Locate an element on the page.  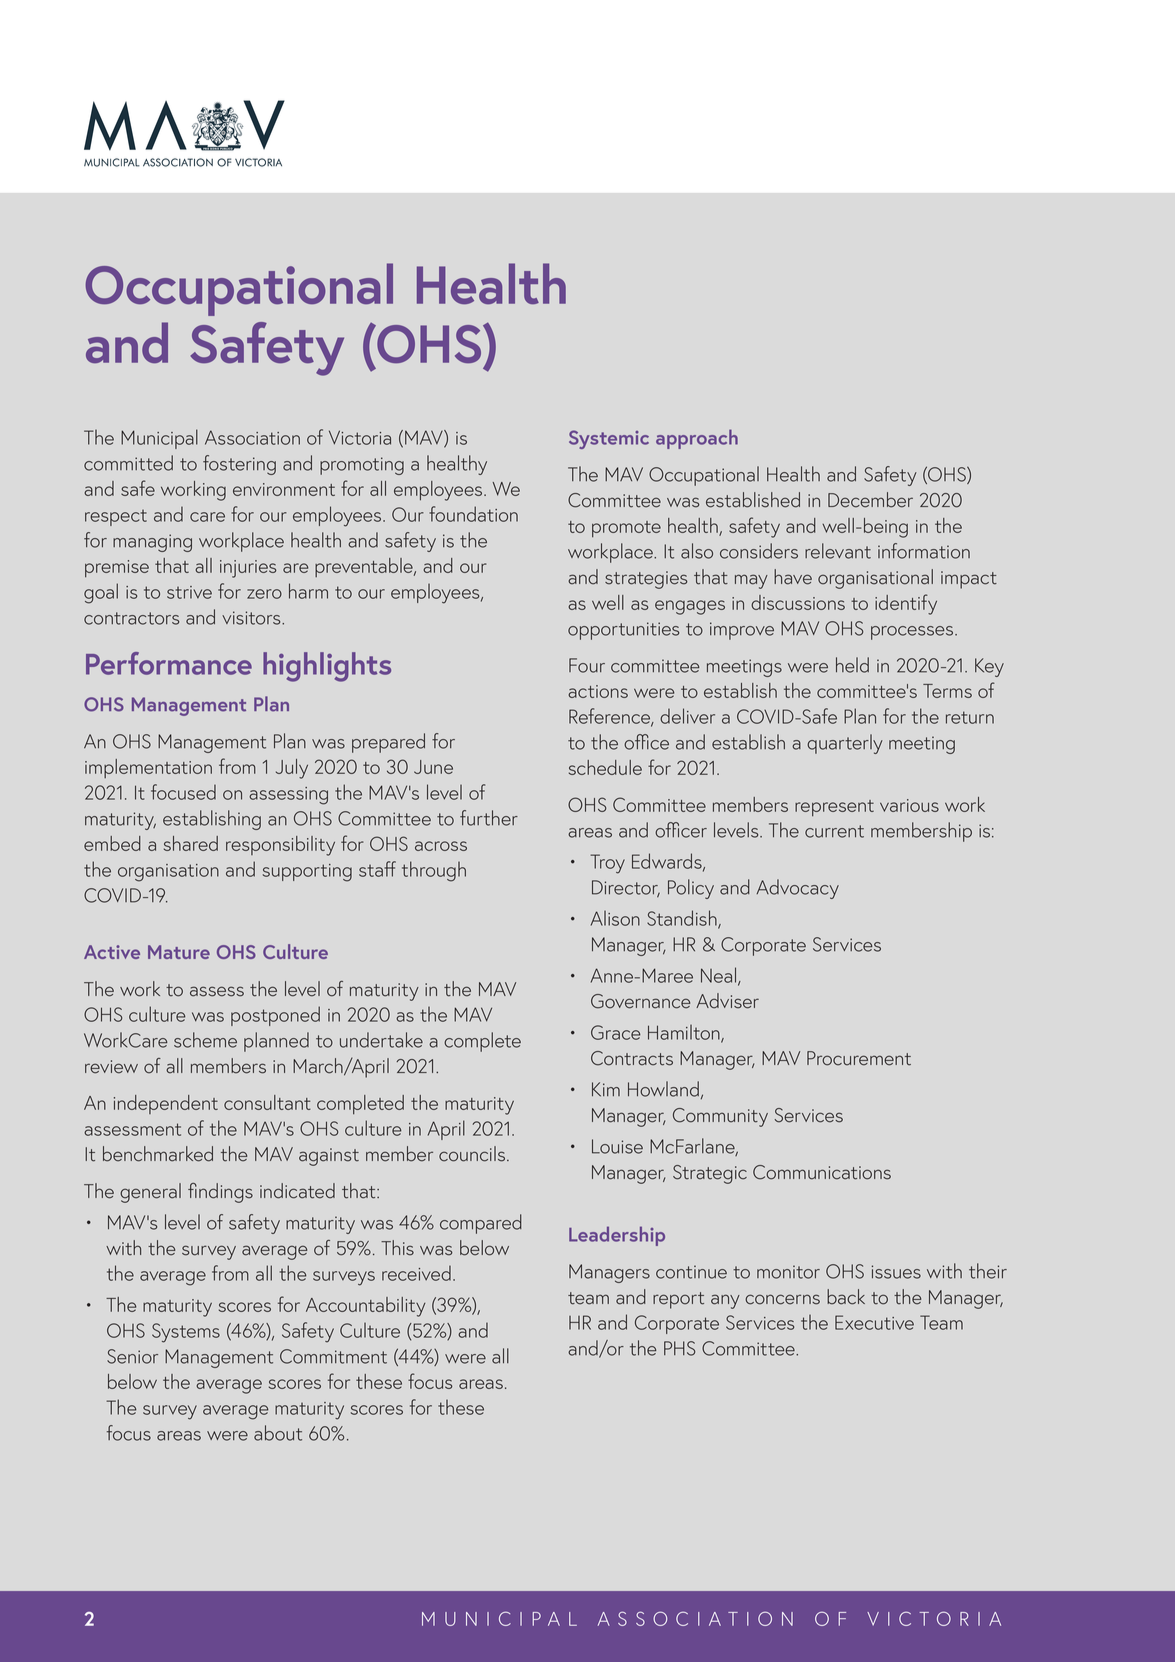
Executive is located at coordinates (874, 1322).
